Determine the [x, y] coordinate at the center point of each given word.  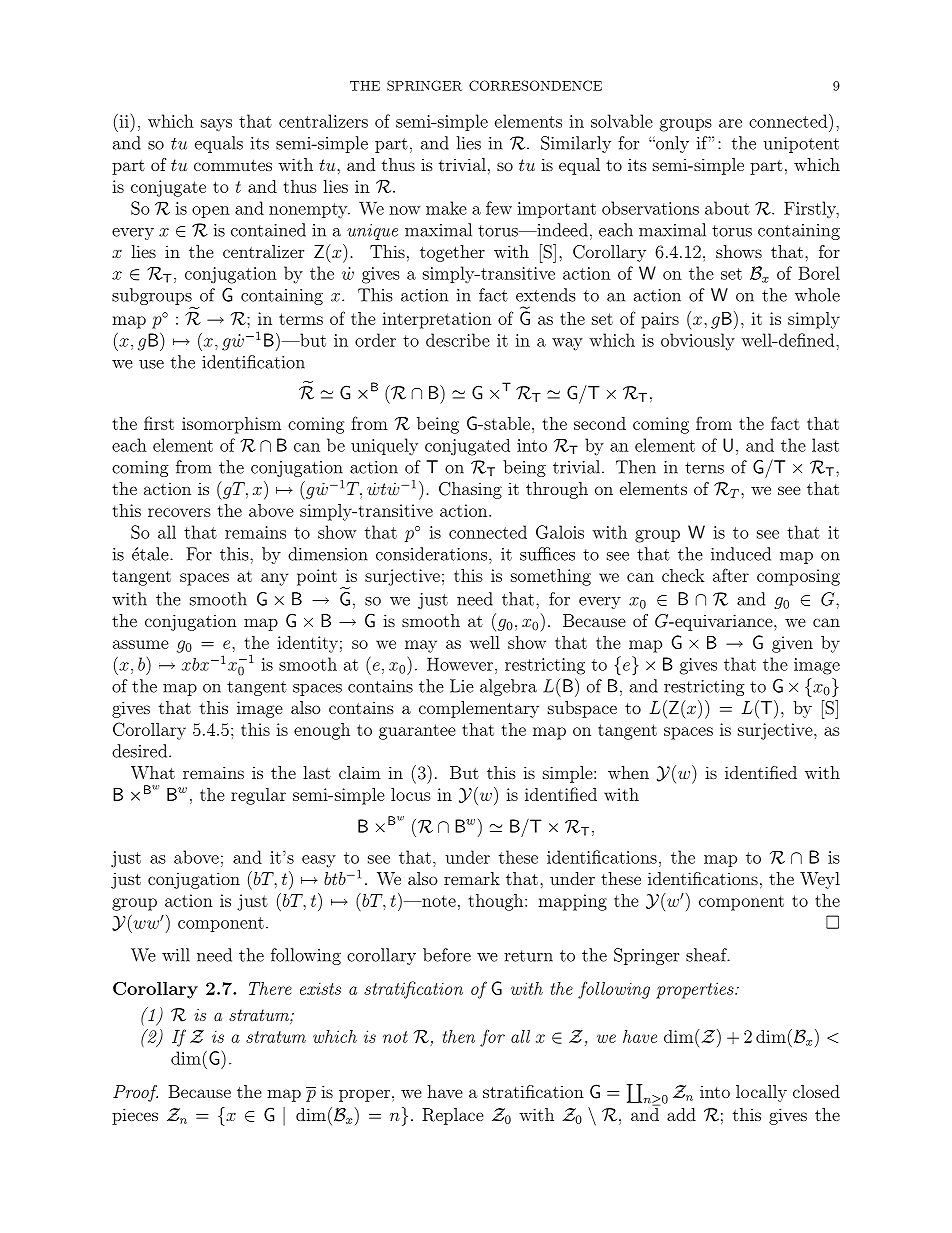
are [730, 123]
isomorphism [231, 425]
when [628, 772]
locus [411, 794]
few [499, 208]
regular [258, 796]
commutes [233, 165]
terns [704, 468]
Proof [135, 1093]
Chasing [470, 490]
